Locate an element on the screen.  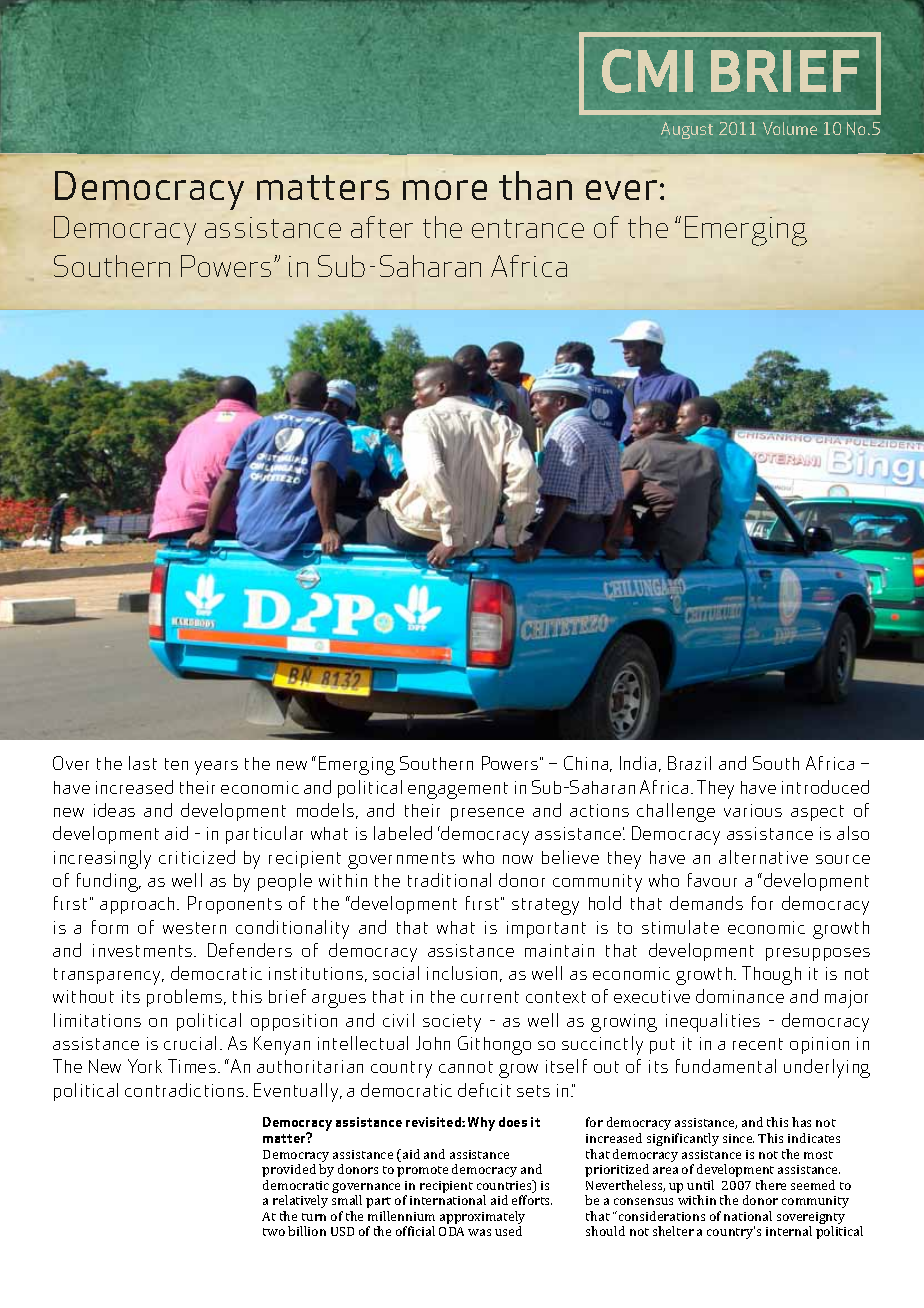
engagement is located at coordinates (458, 790).
